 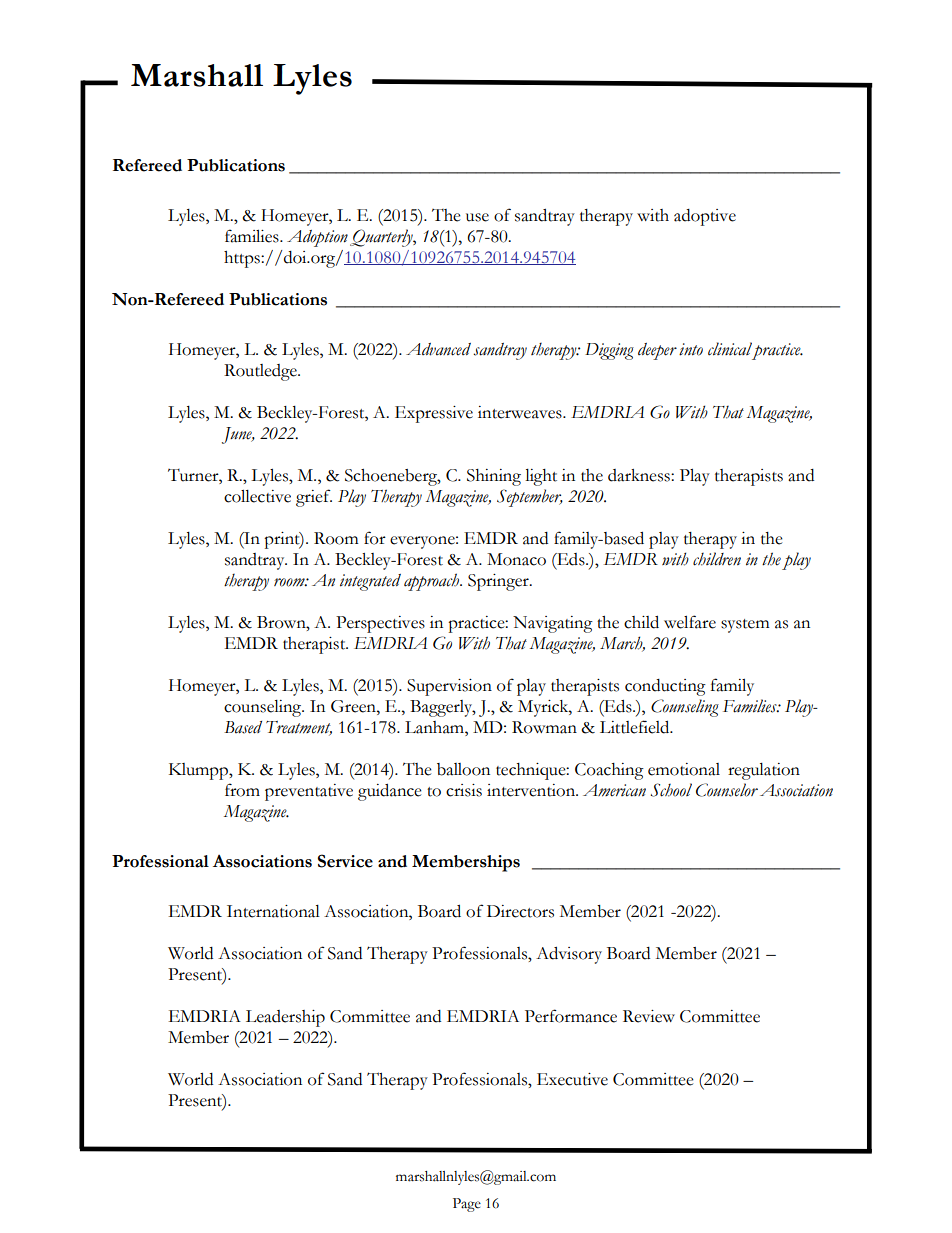 I want to click on darkness, so click(x=640, y=475).
